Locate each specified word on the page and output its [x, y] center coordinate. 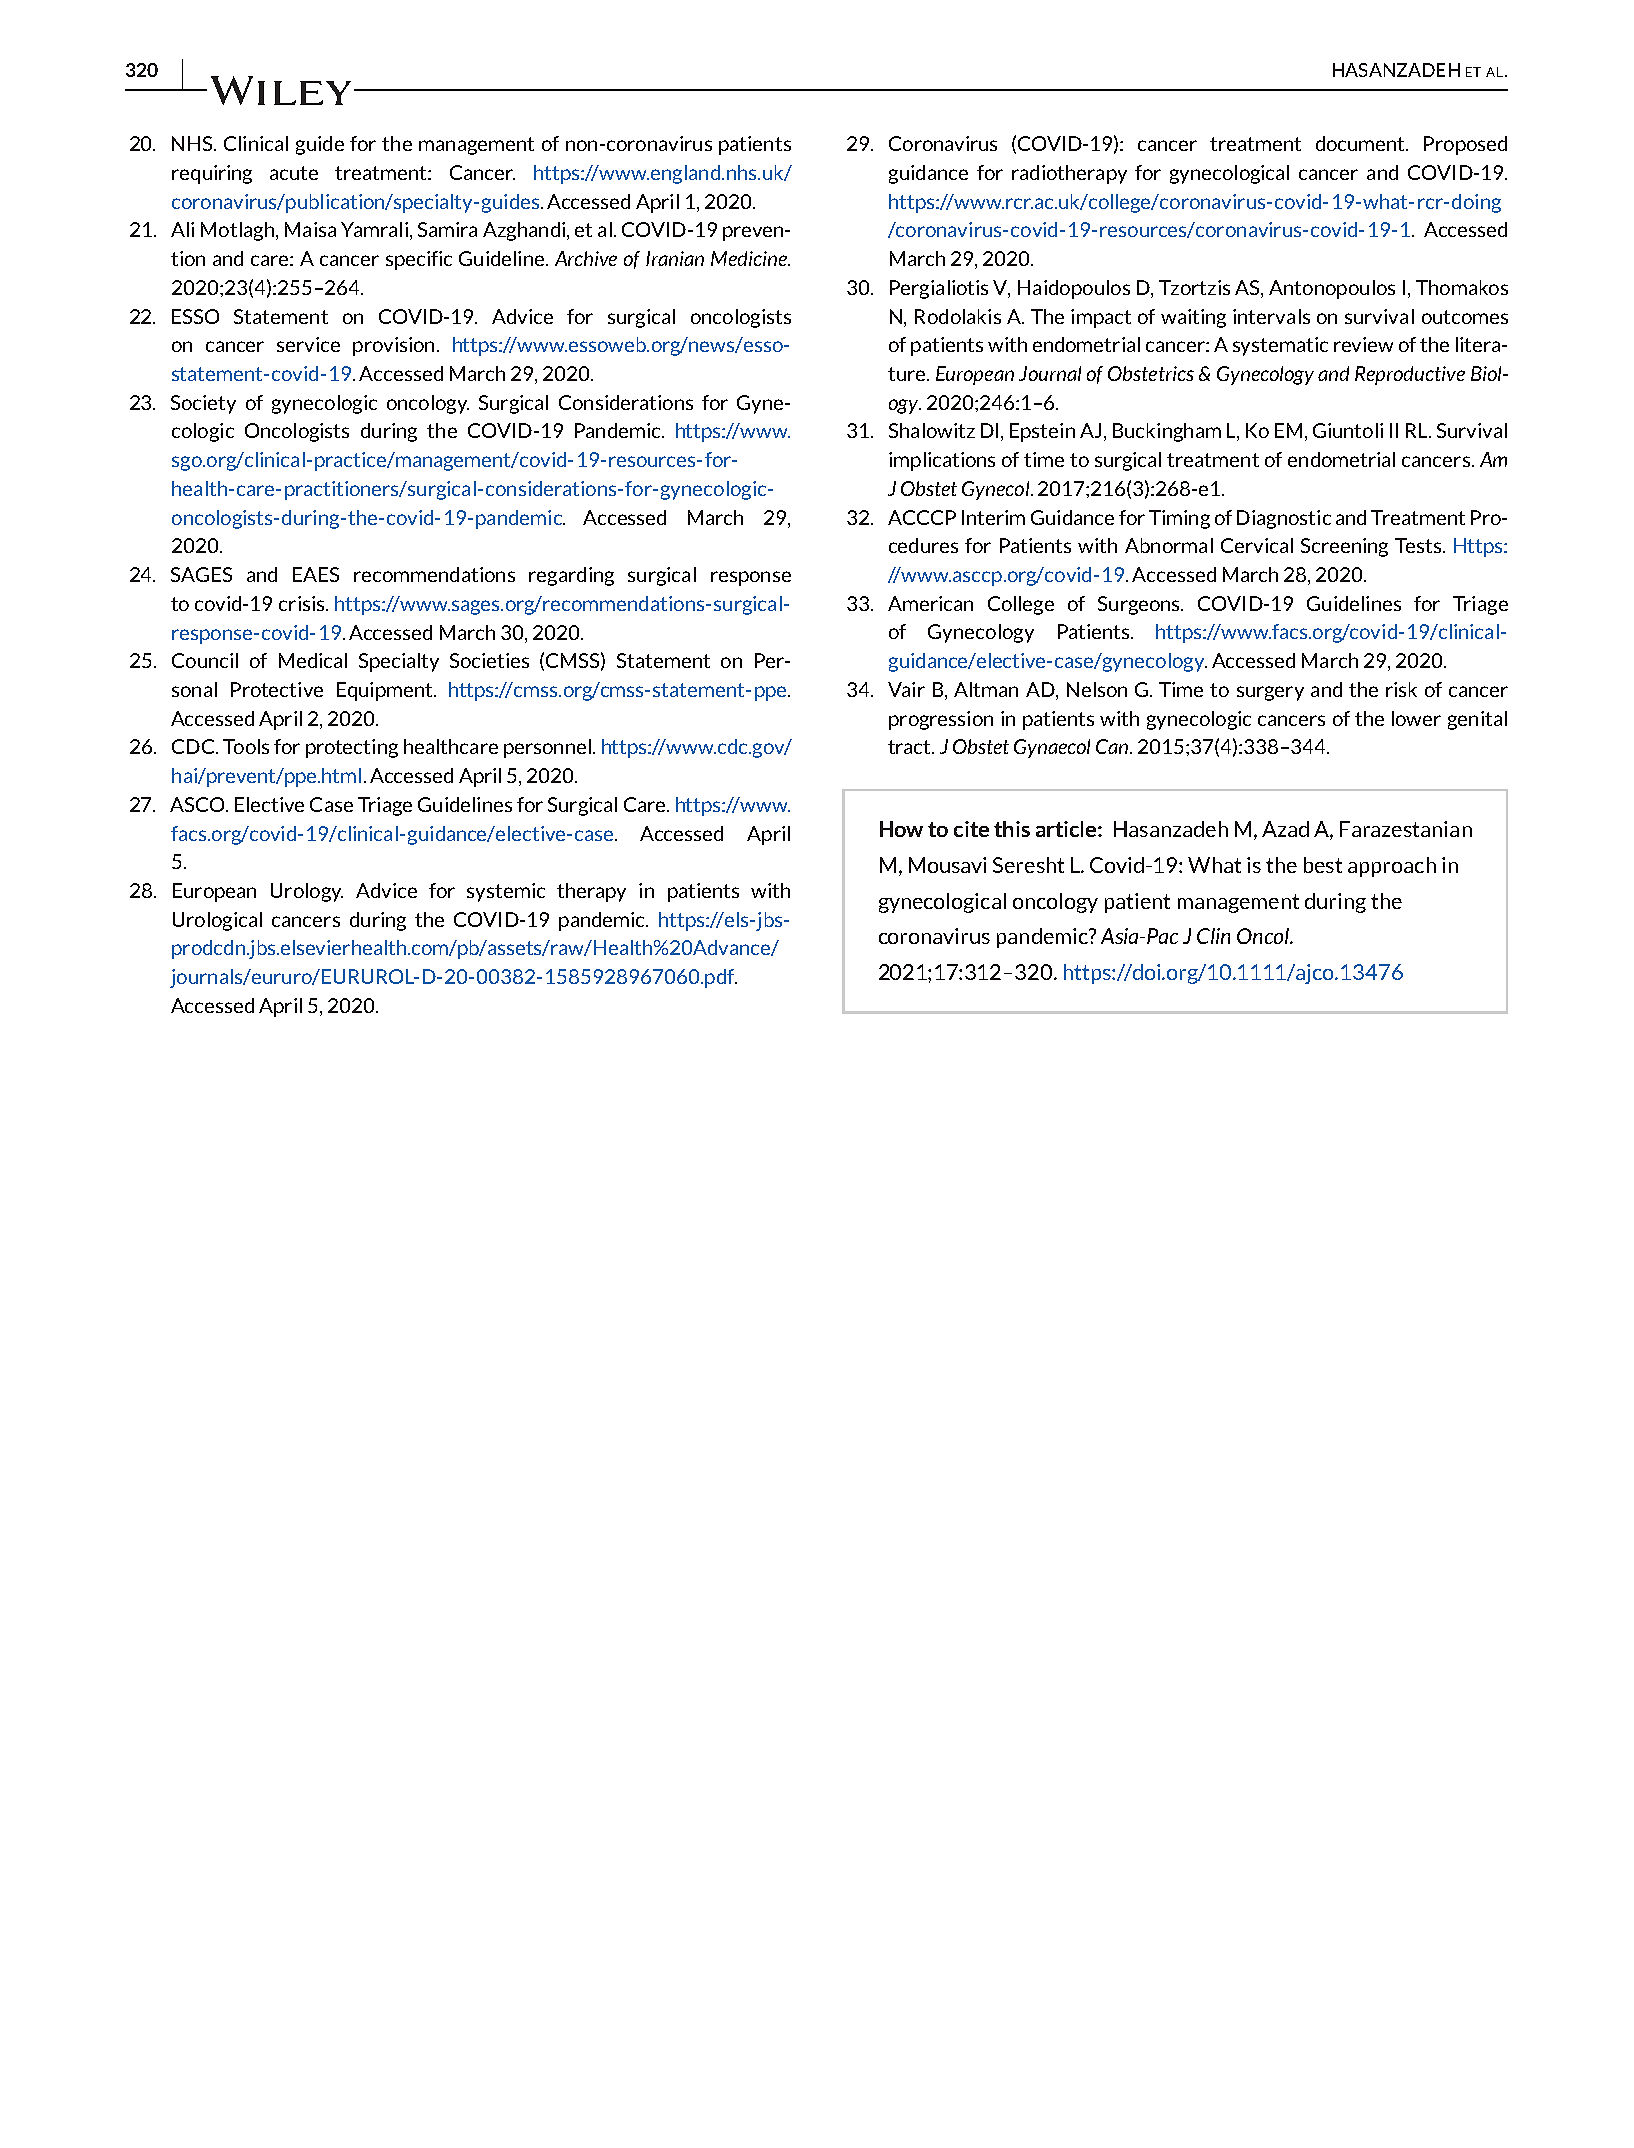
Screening [1344, 547]
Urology [307, 892]
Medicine [750, 258]
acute [294, 173]
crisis [303, 603]
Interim [993, 517]
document [1361, 143]
